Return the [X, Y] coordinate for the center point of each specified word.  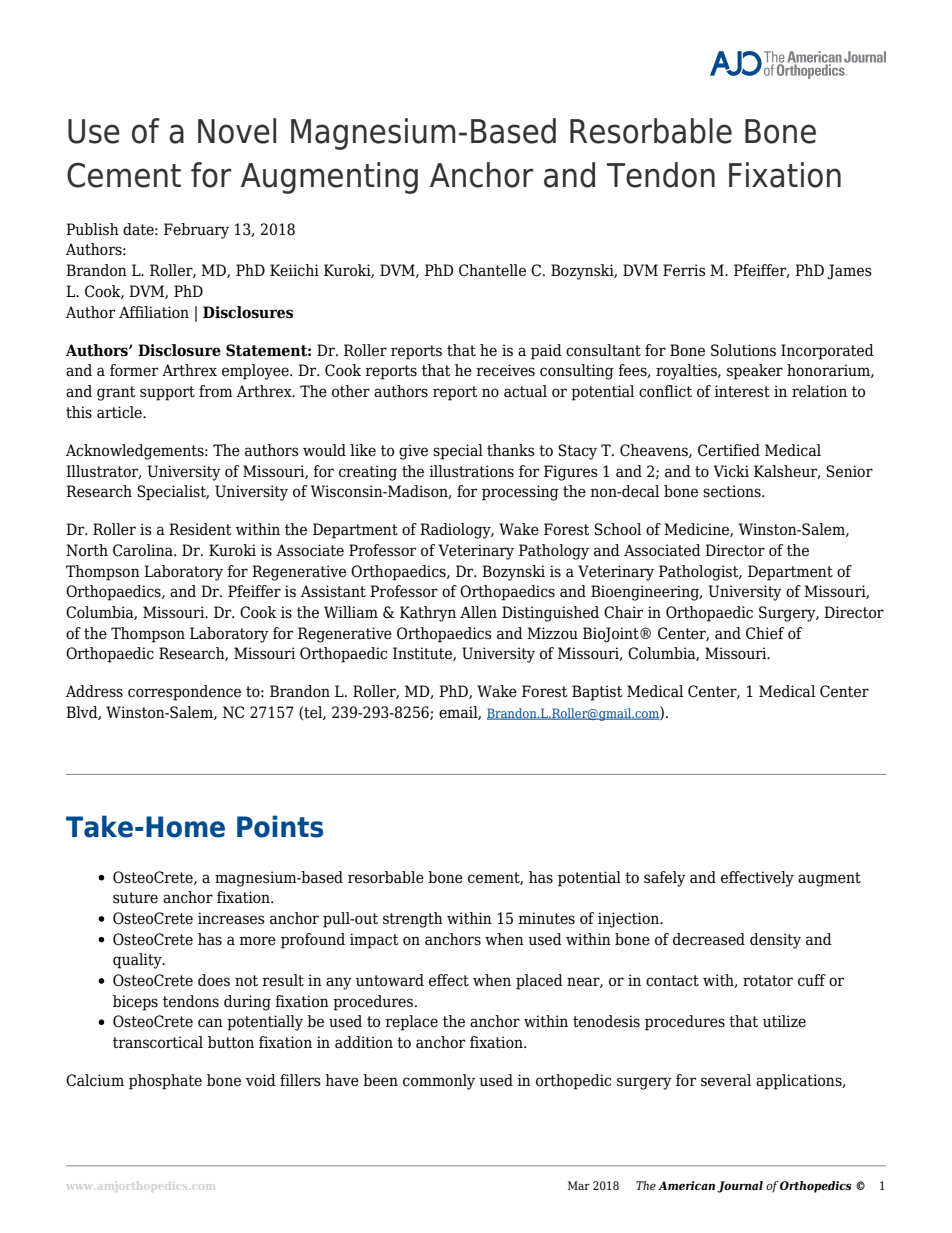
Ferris [684, 270]
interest [742, 391]
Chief [765, 633]
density [775, 941]
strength [413, 920]
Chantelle [492, 270]
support [167, 393]
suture [135, 898]
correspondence [184, 693]
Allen [478, 612]
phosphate [165, 1082]
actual [525, 391]
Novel [237, 131]
